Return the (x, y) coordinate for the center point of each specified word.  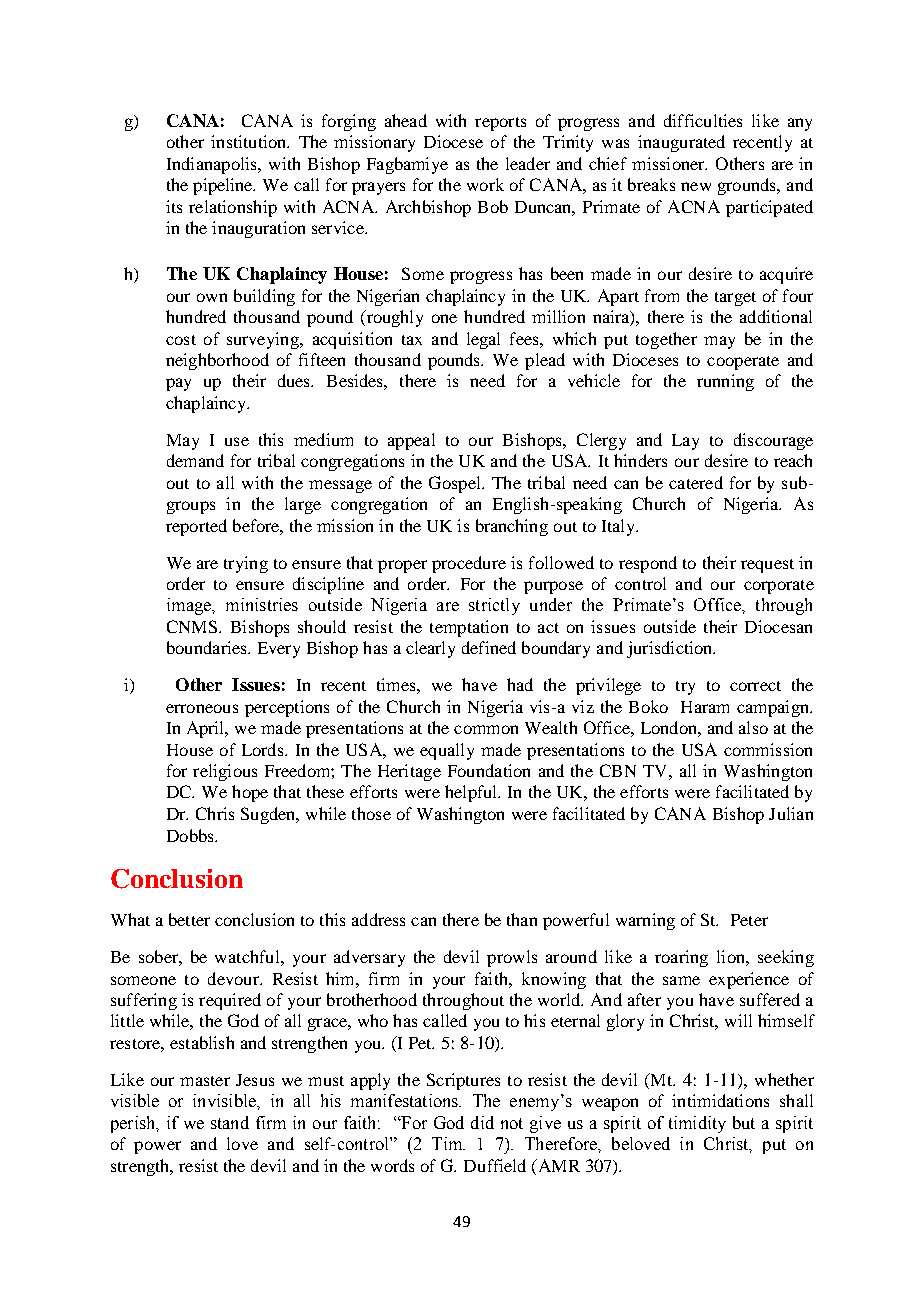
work (485, 184)
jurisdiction (671, 649)
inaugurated (681, 143)
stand (230, 1122)
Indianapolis (213, 165)
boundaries (208, 647)
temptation (469, 628)
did (482, 1122)
